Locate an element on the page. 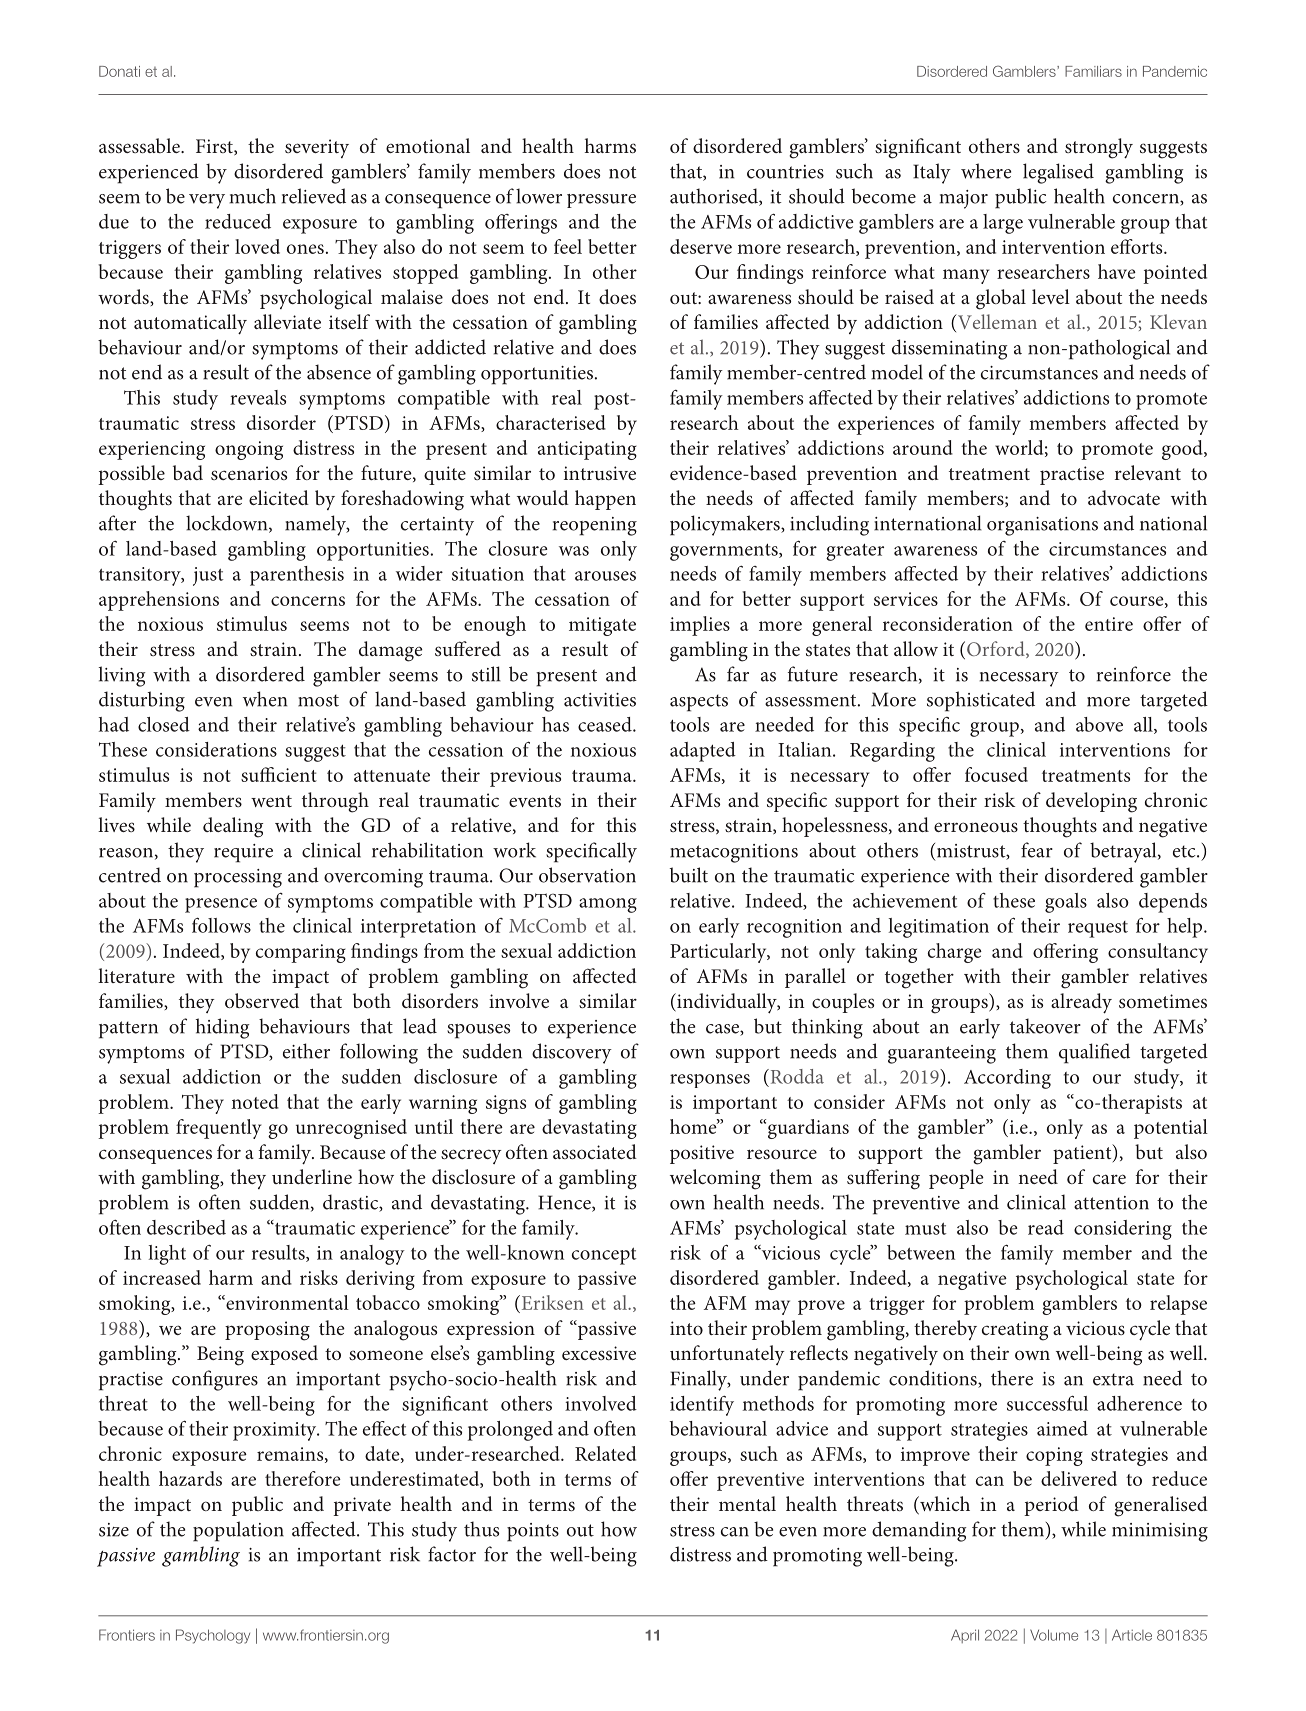  mitigate is located at coordinates (602, 626).
